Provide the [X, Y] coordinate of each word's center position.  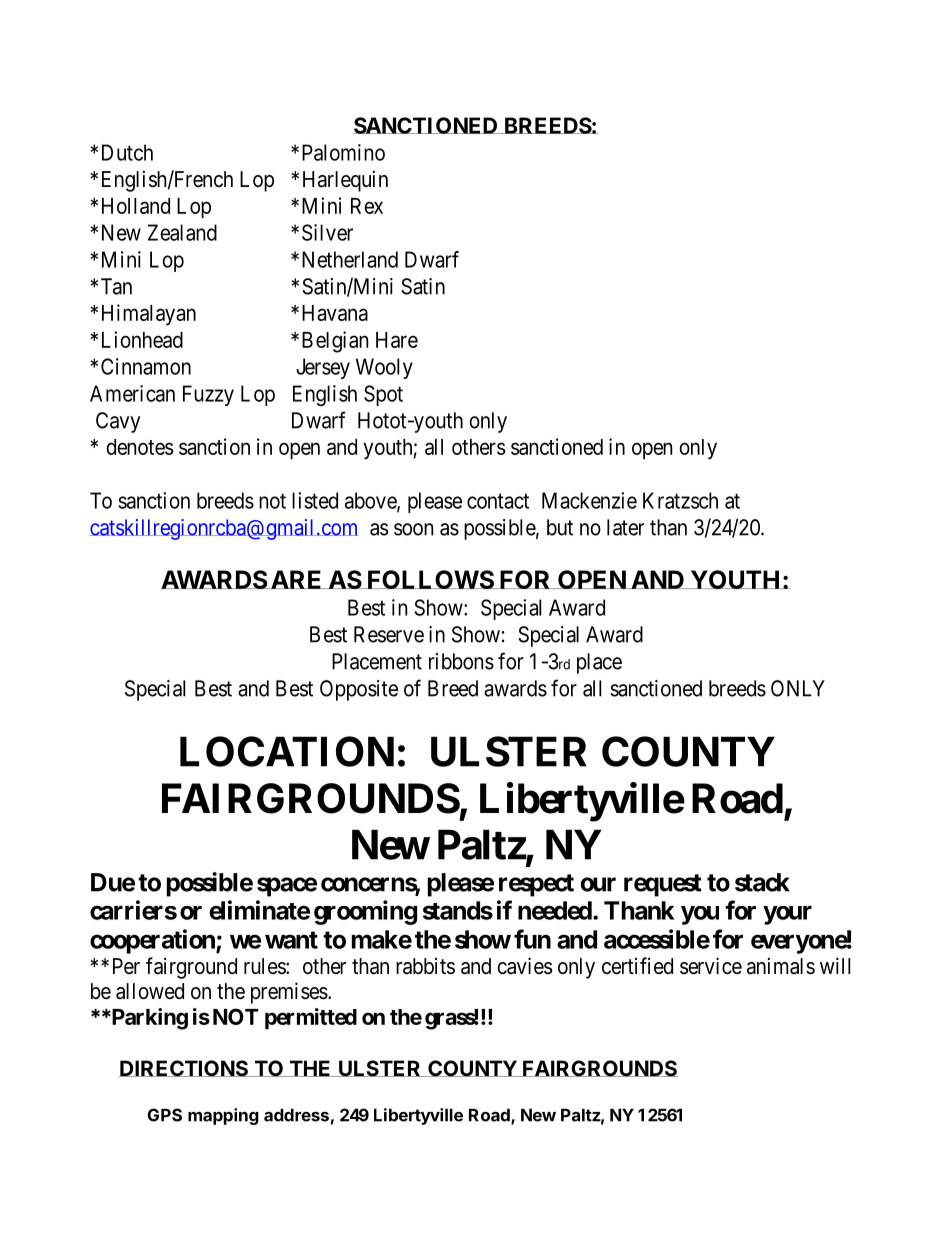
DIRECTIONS [185, 1068]
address [296, 1115]
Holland [136, 206]
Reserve [389, 634]
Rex [367, 206]
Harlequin [345, 181]
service [711, 966]
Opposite [359, 690]
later [625, 527]
